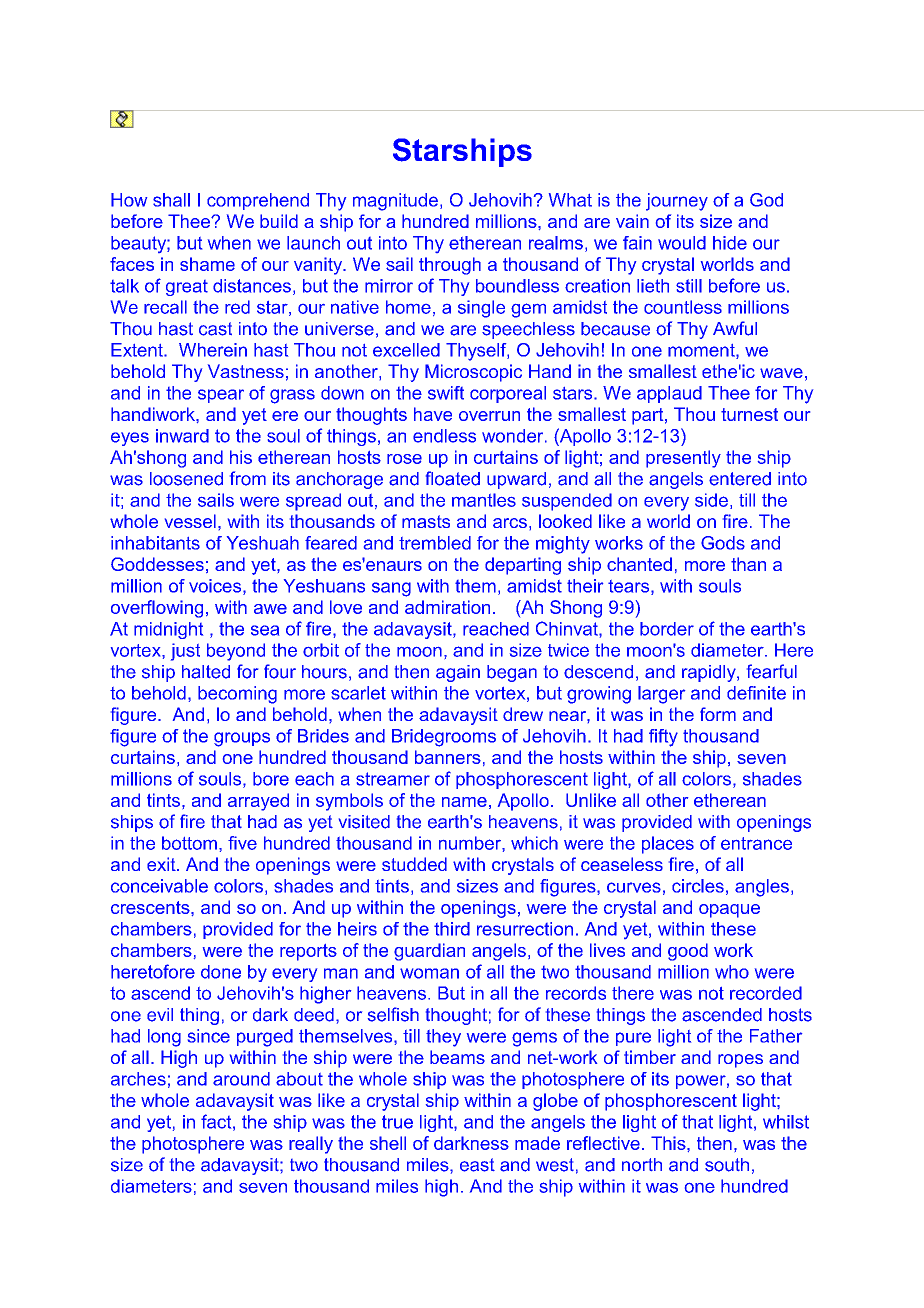 This image has height=1308, width=924. Describe the element at coordinates (710, 673) in the image. I see `rapidly` at that location.
